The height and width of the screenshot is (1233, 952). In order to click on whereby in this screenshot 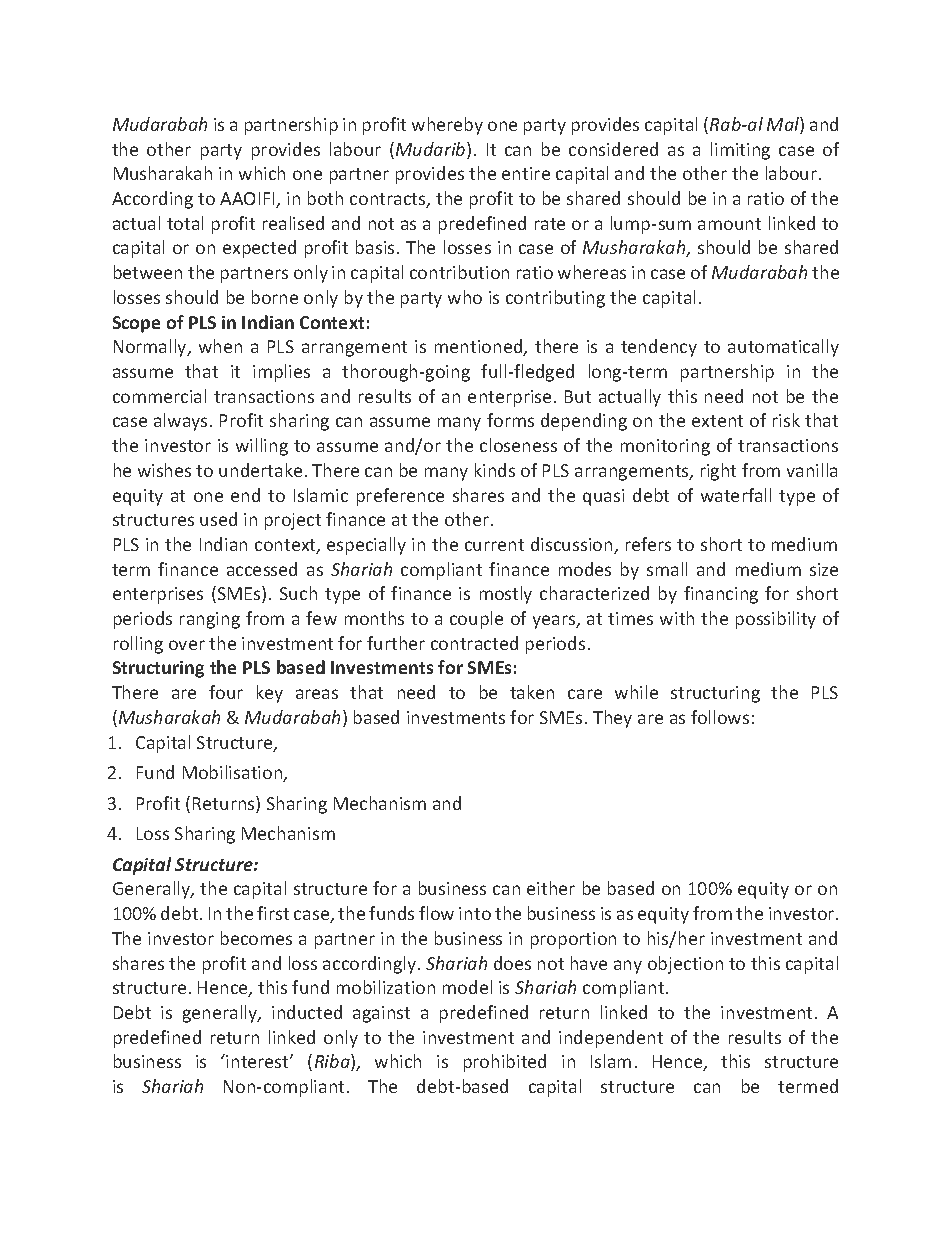, I will do `click(447, 126)`.
